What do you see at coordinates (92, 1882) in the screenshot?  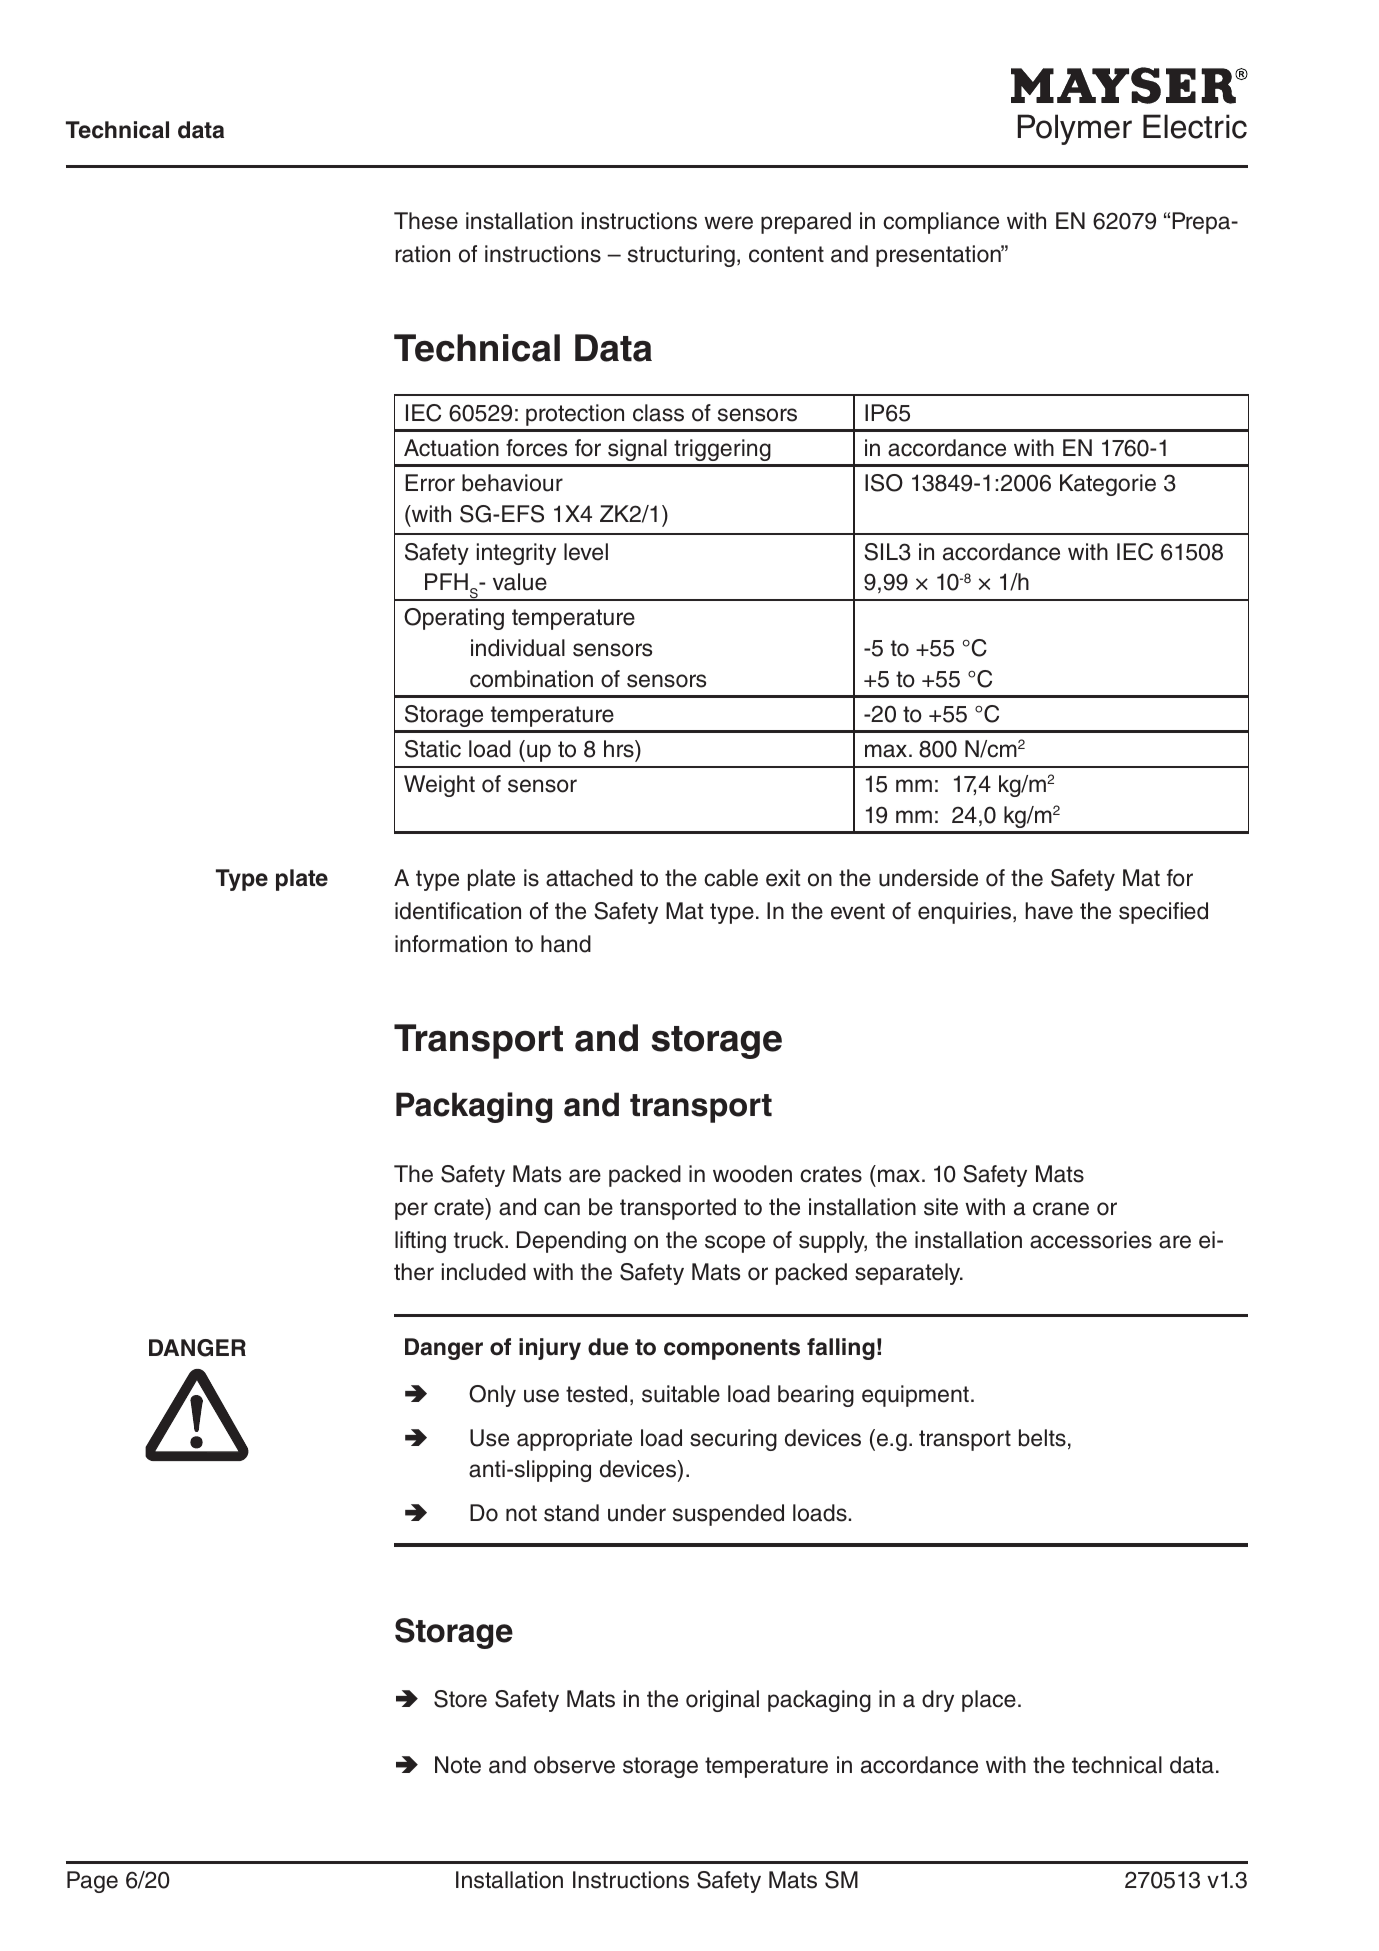 I see `Page` at bounding box center [92, 1882].
